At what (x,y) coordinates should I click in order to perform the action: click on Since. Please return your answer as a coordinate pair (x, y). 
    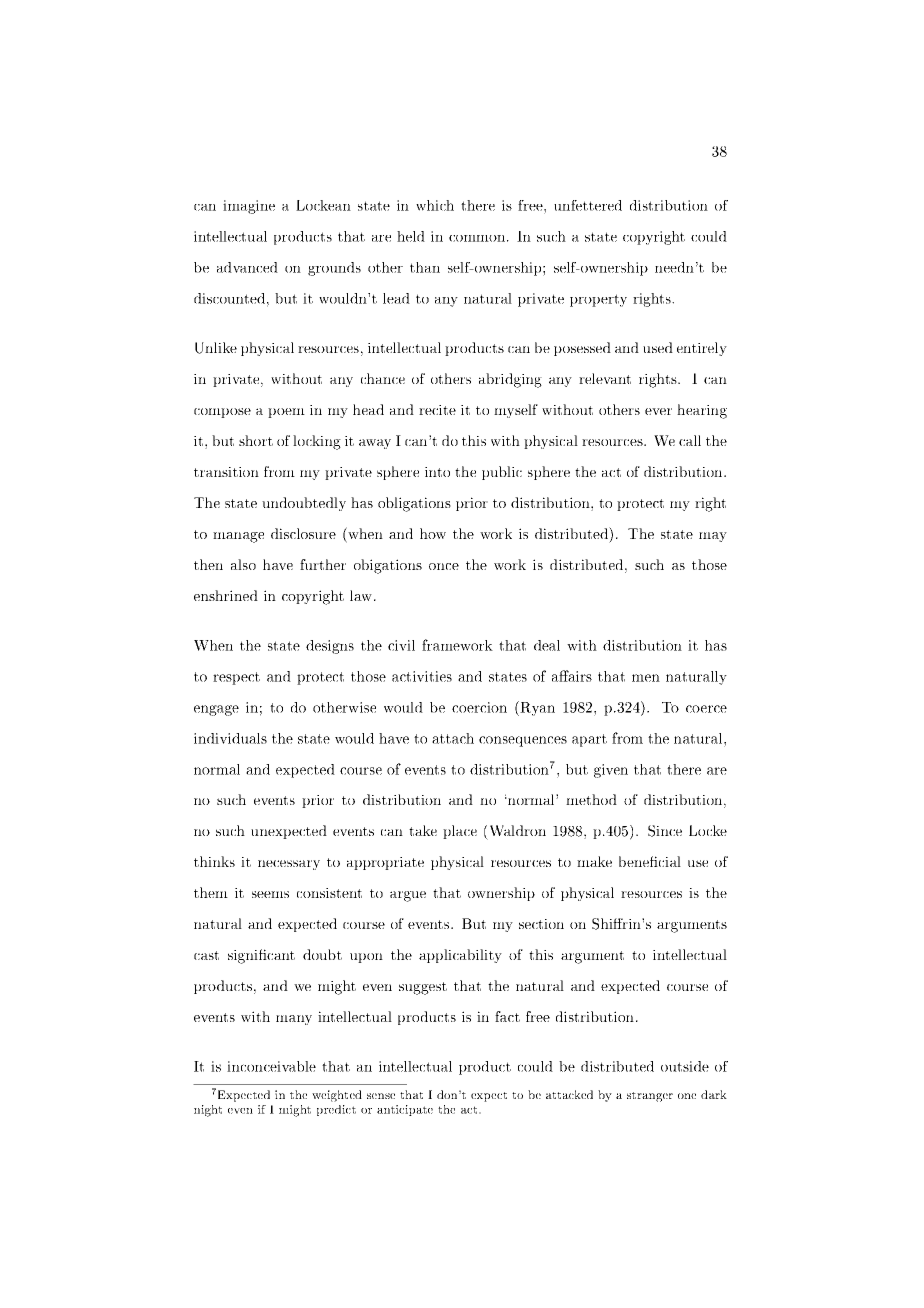
    Looking at the image, I should click on (665, 831).
